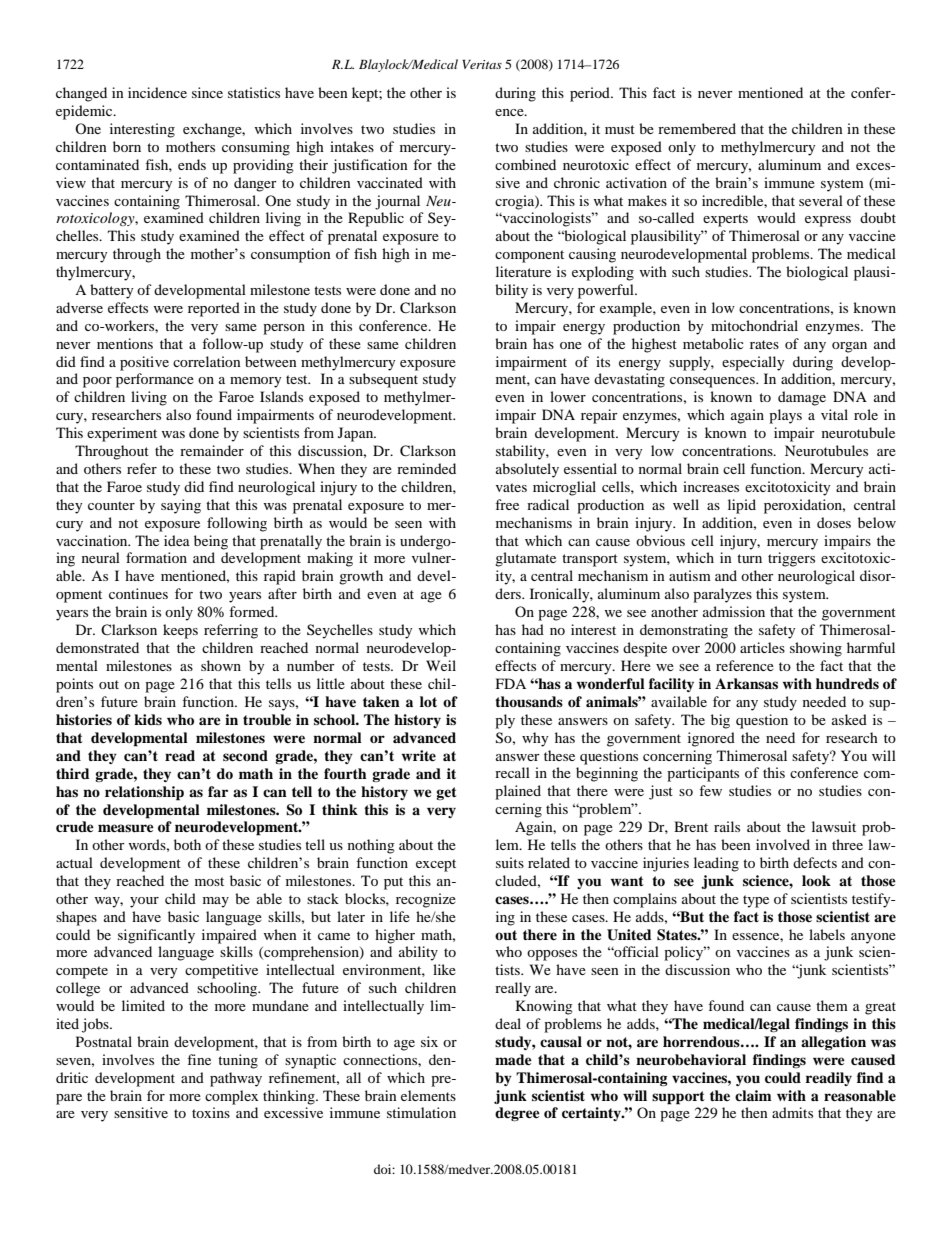 The height and width of the document is (1233, 952). Describe the element at coordinates (791, 559) in the document. I see `triggers` at that location.
